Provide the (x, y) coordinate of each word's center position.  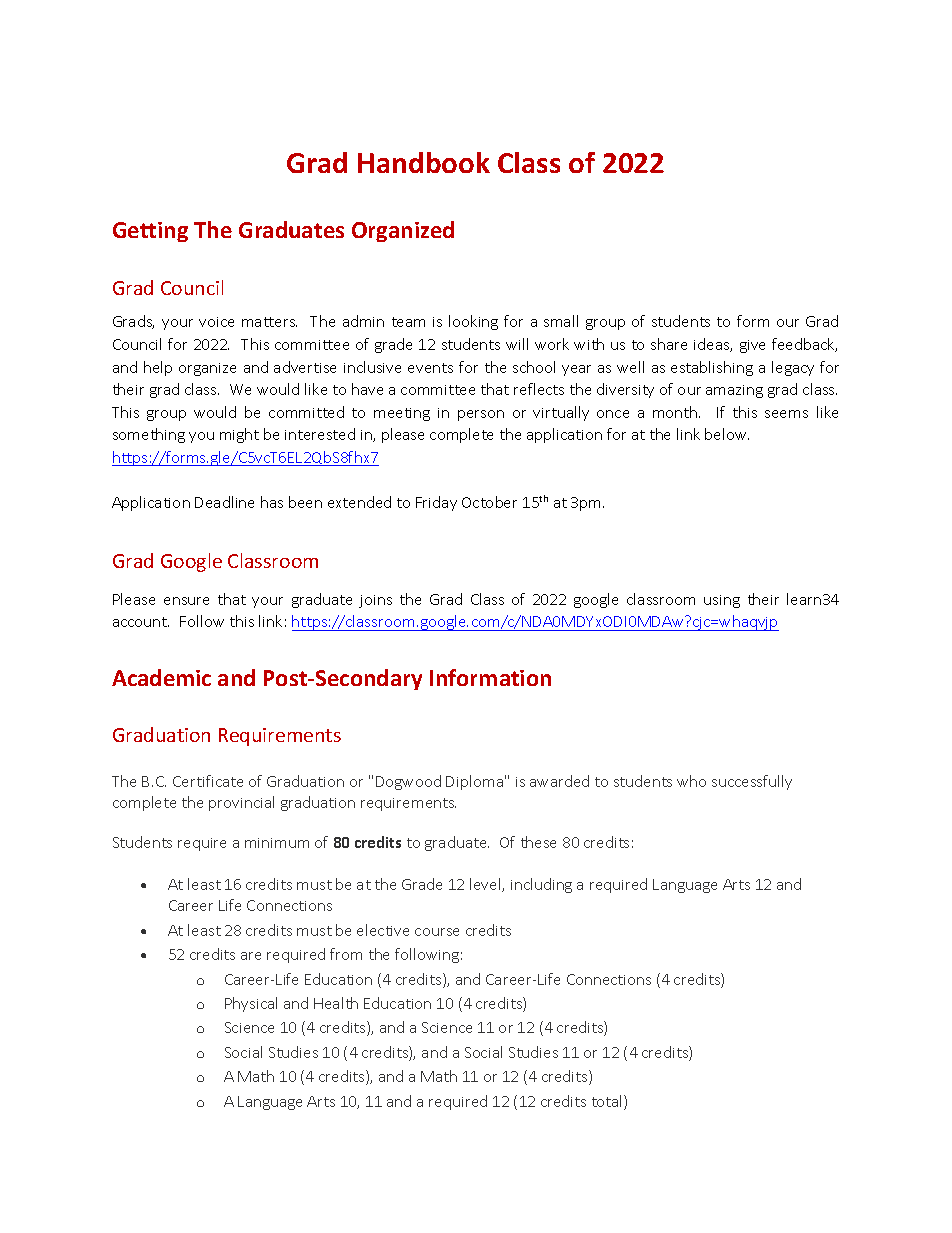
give (752, 346)
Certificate (208, 781)
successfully (752, 782)
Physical (251, 1004)
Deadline (224, 502)
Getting (150, 232)
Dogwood (408, 782)
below (727, 434)
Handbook (424, 162)
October (489, 502)
